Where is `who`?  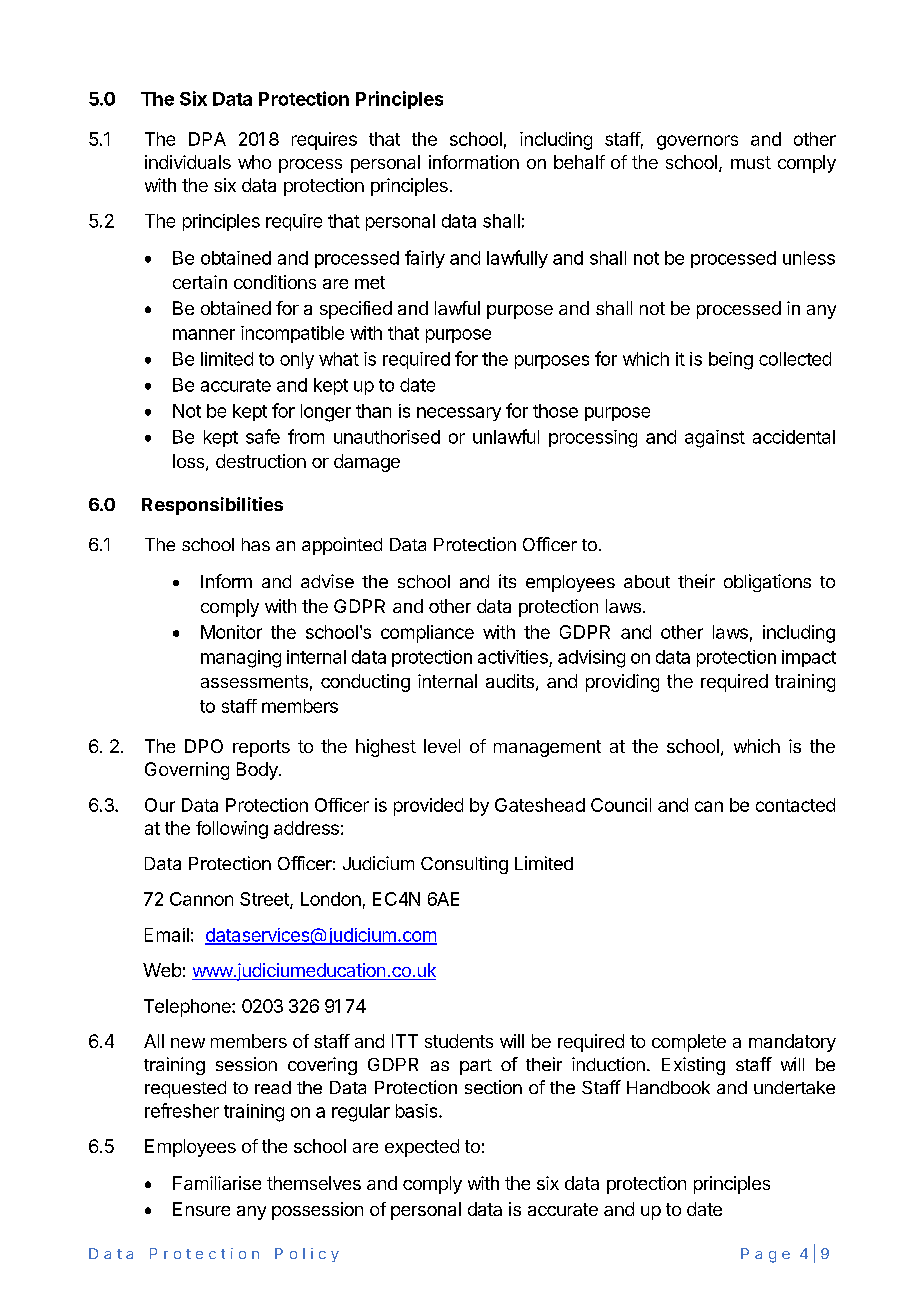 who is located at coordinates (254, 162).
